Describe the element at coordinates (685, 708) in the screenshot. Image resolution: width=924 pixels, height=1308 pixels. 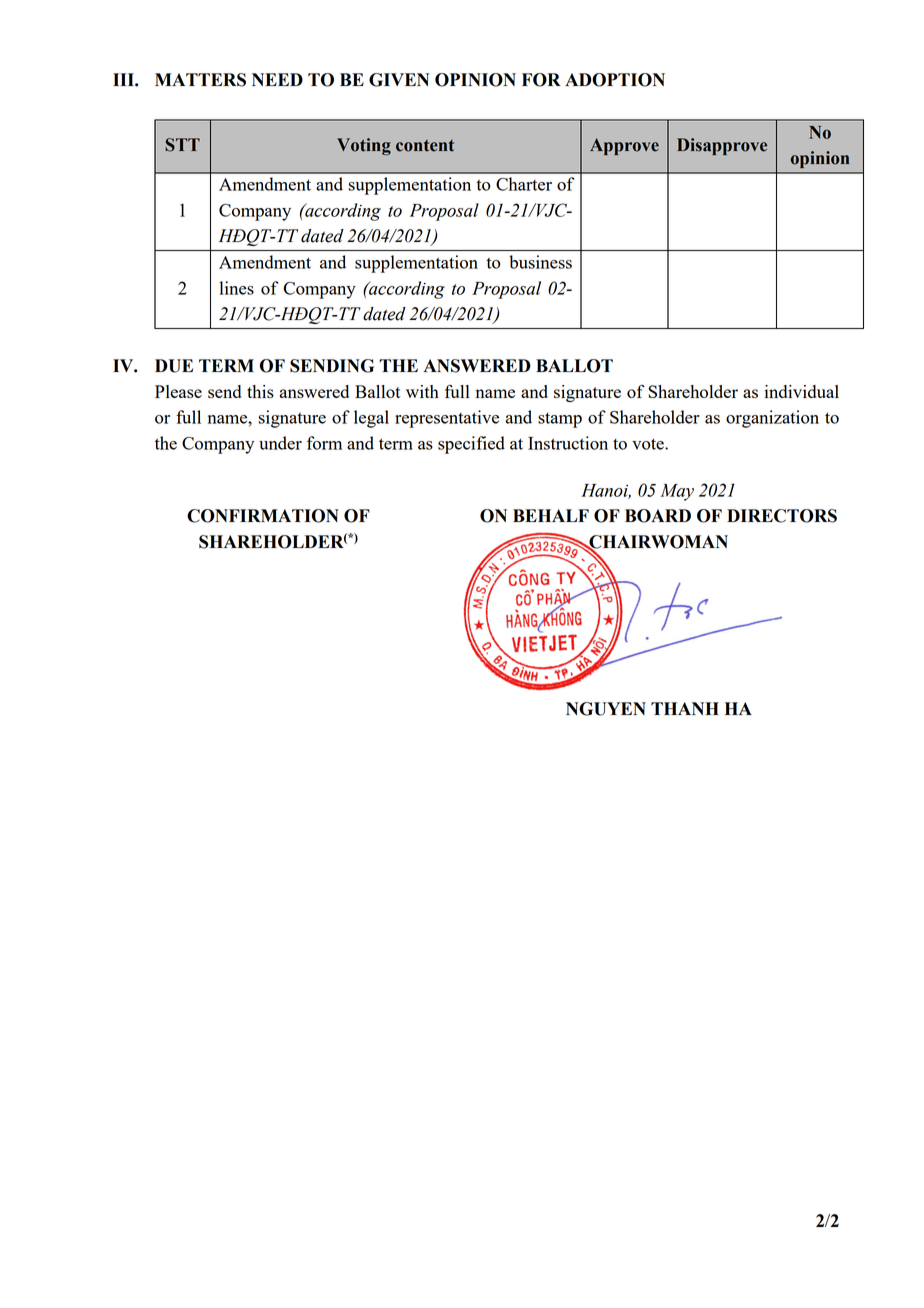
I see `THANH` at that location.
